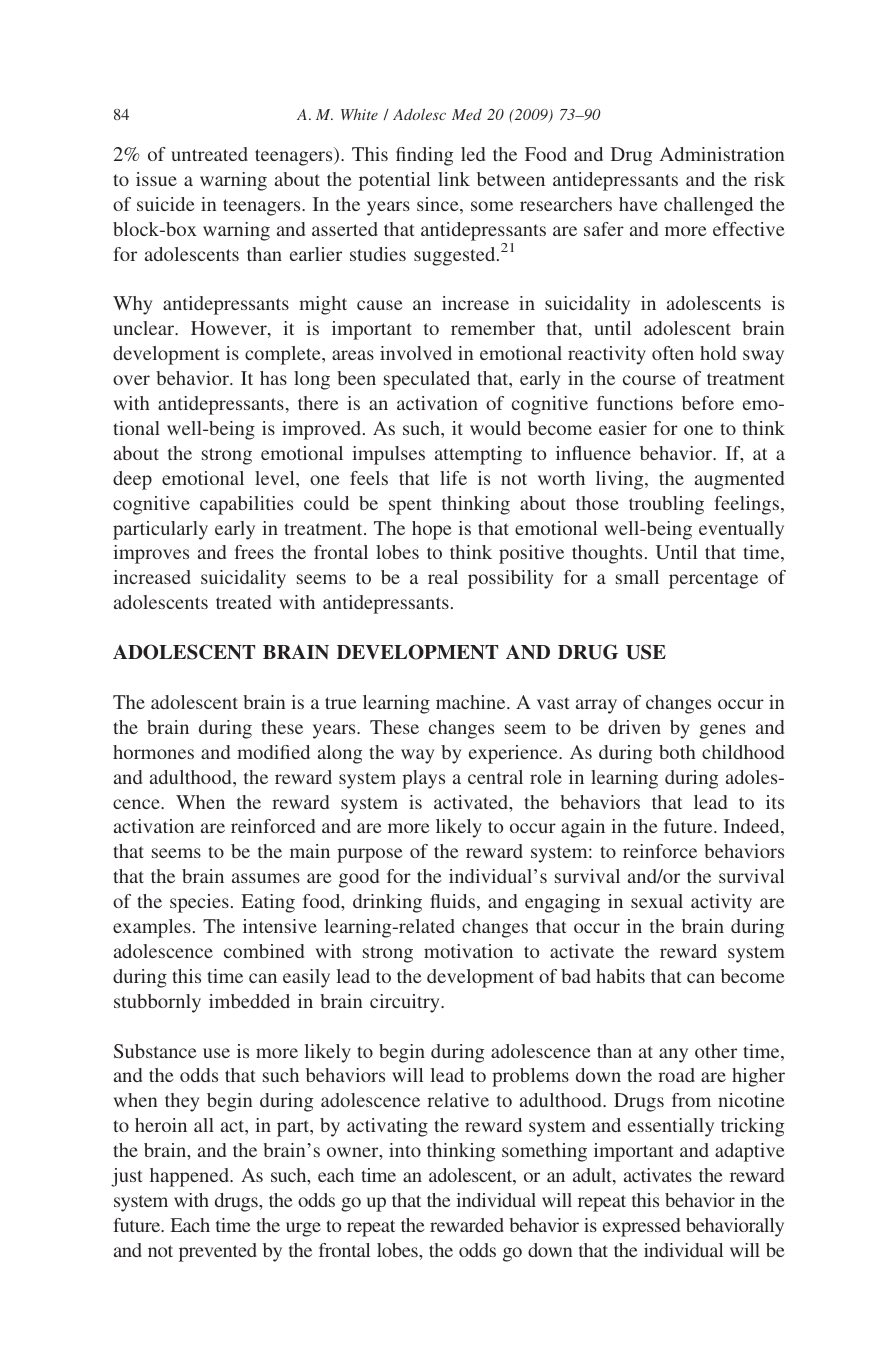 This screenshot has height=1345, width=896. What do you see at coordinates (722, 154) in the screenshot?
I see `Administration` at bounding box center [722, 154].
